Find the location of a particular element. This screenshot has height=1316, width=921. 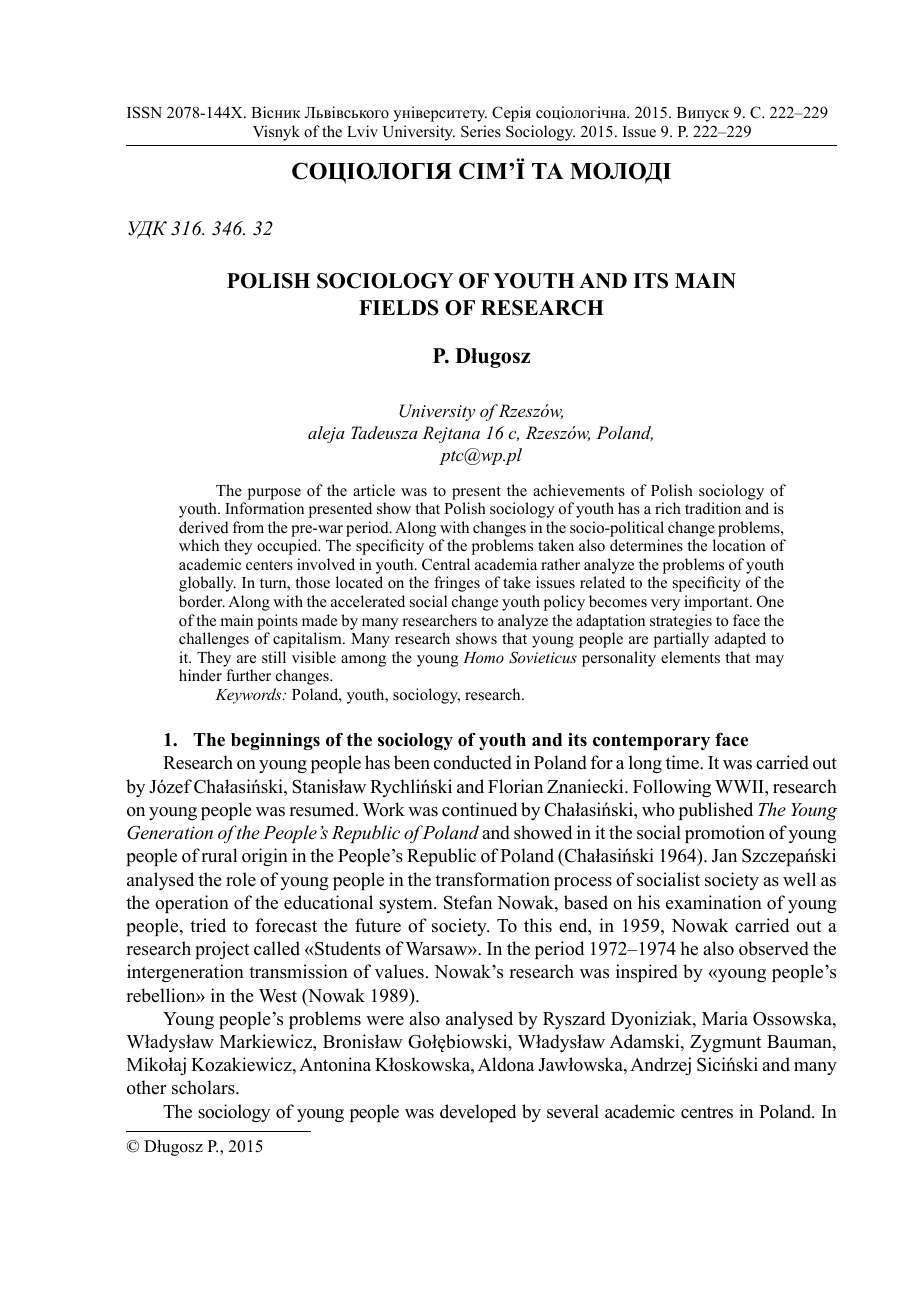

beginnings is located at coordinates (275, 741).
